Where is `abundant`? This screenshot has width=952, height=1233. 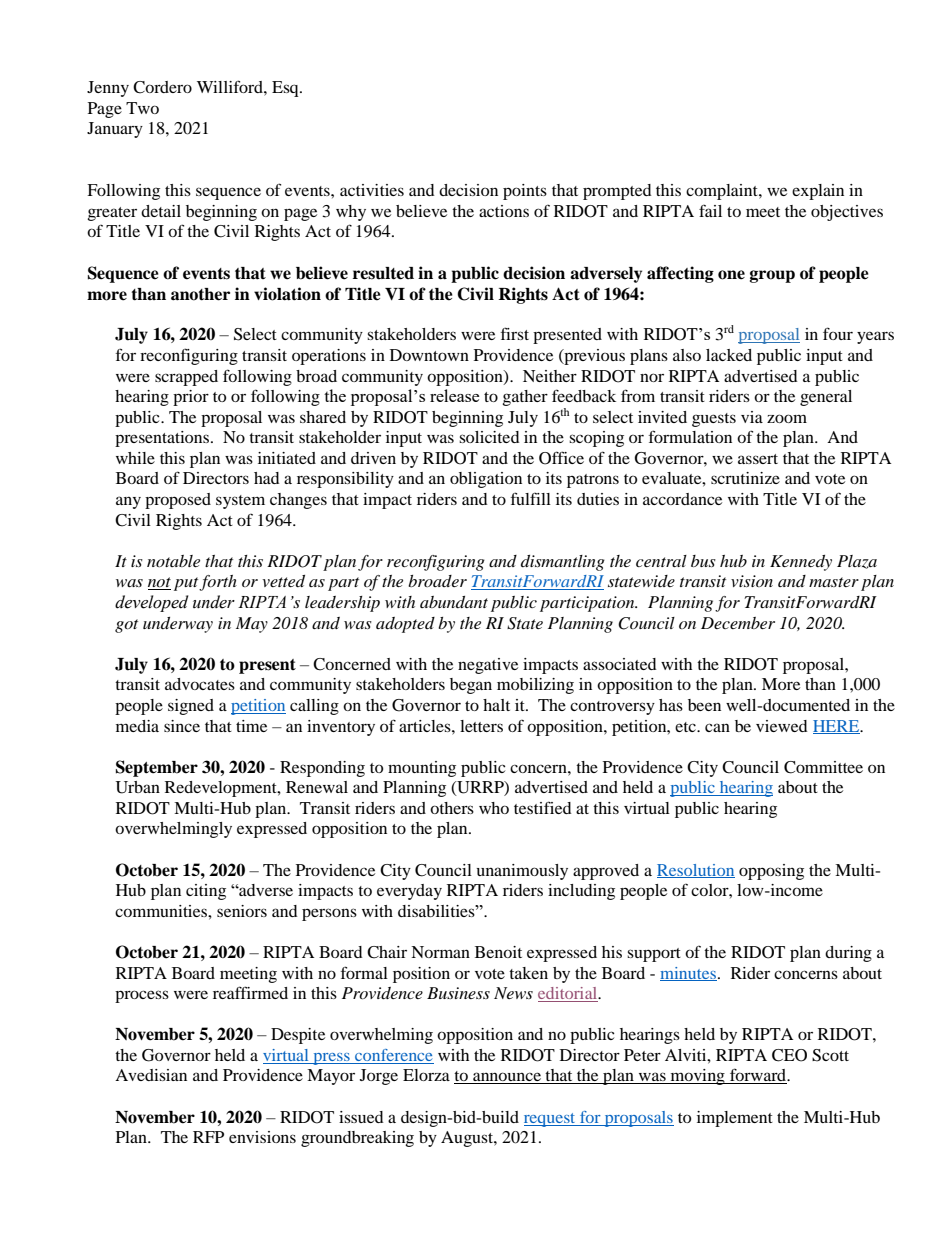 abundant is located at coordinates (454, 602).
